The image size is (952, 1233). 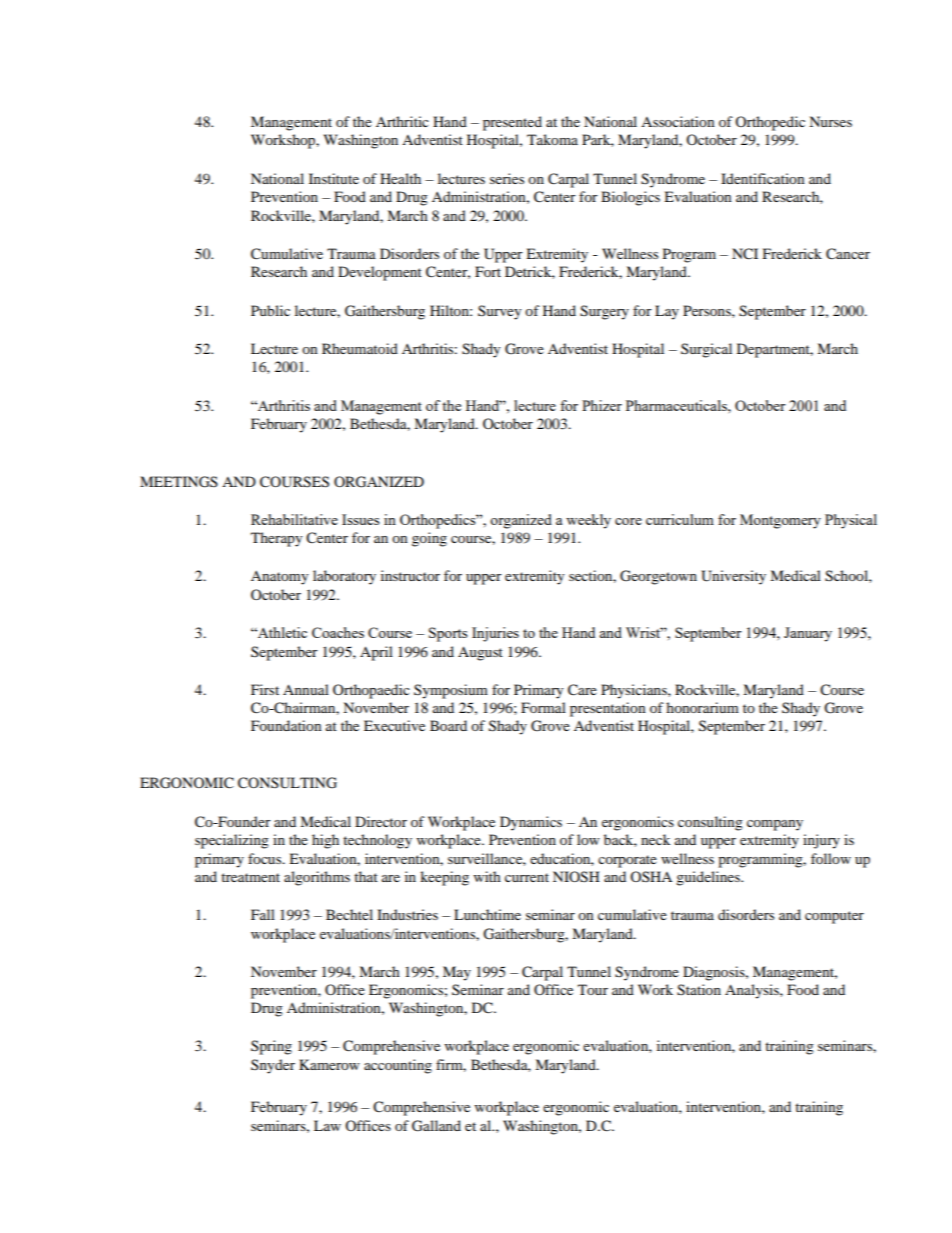 I want to click on Institute, so click(x=334, y=178).
